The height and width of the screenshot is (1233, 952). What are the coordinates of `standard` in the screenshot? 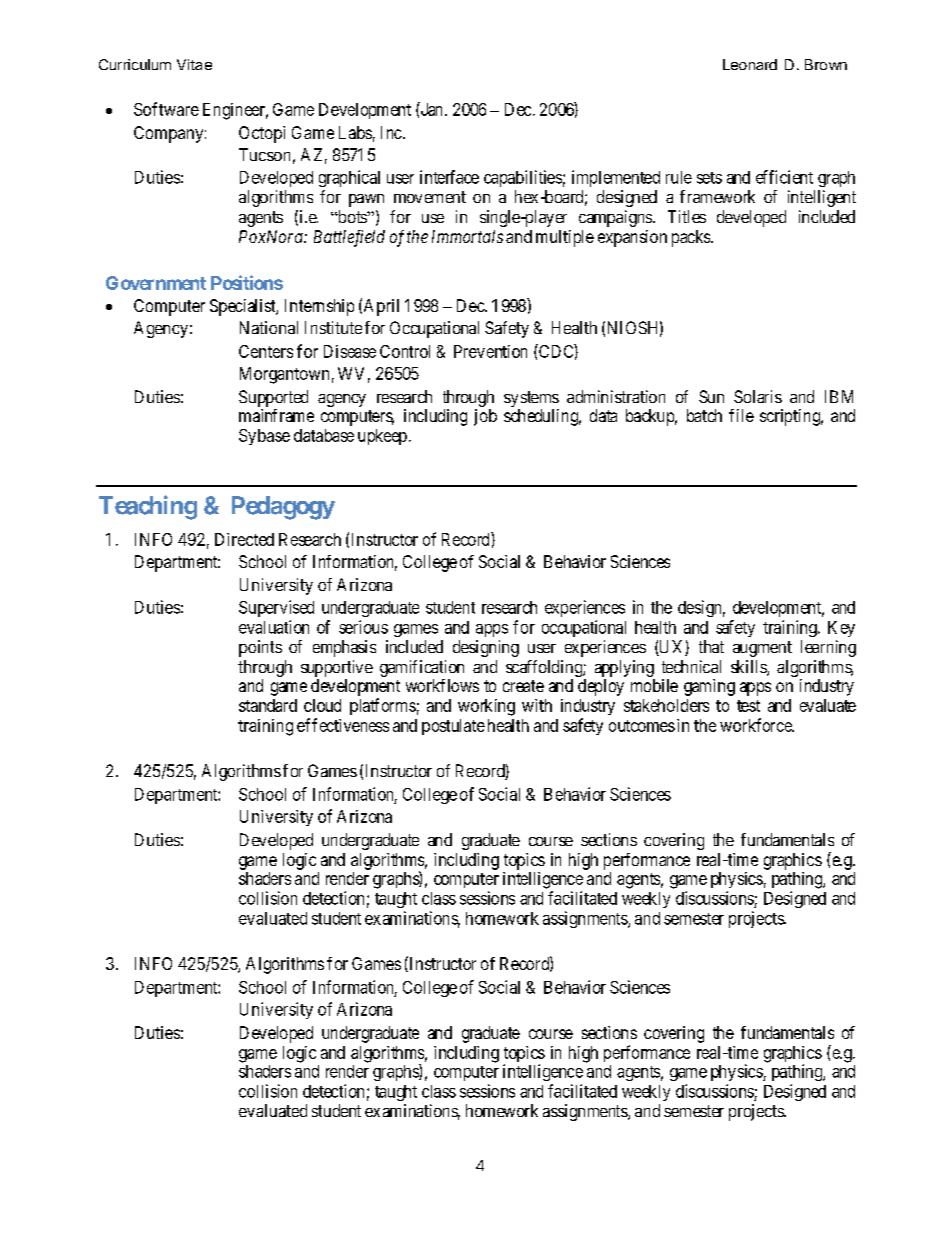 It's located at (268, 705).
